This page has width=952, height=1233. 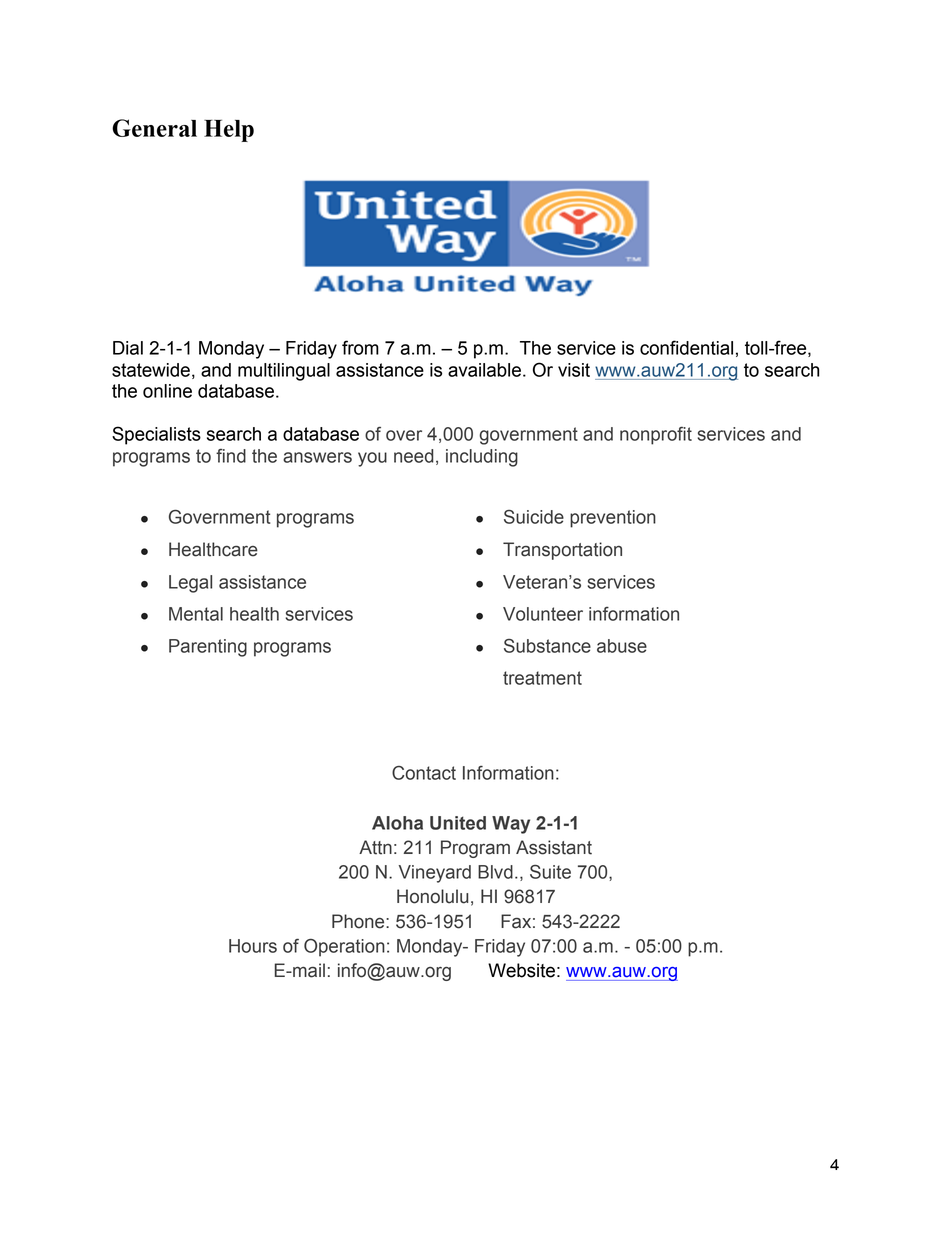 I want to click on Honolulu, so click(x=433, y=896).
